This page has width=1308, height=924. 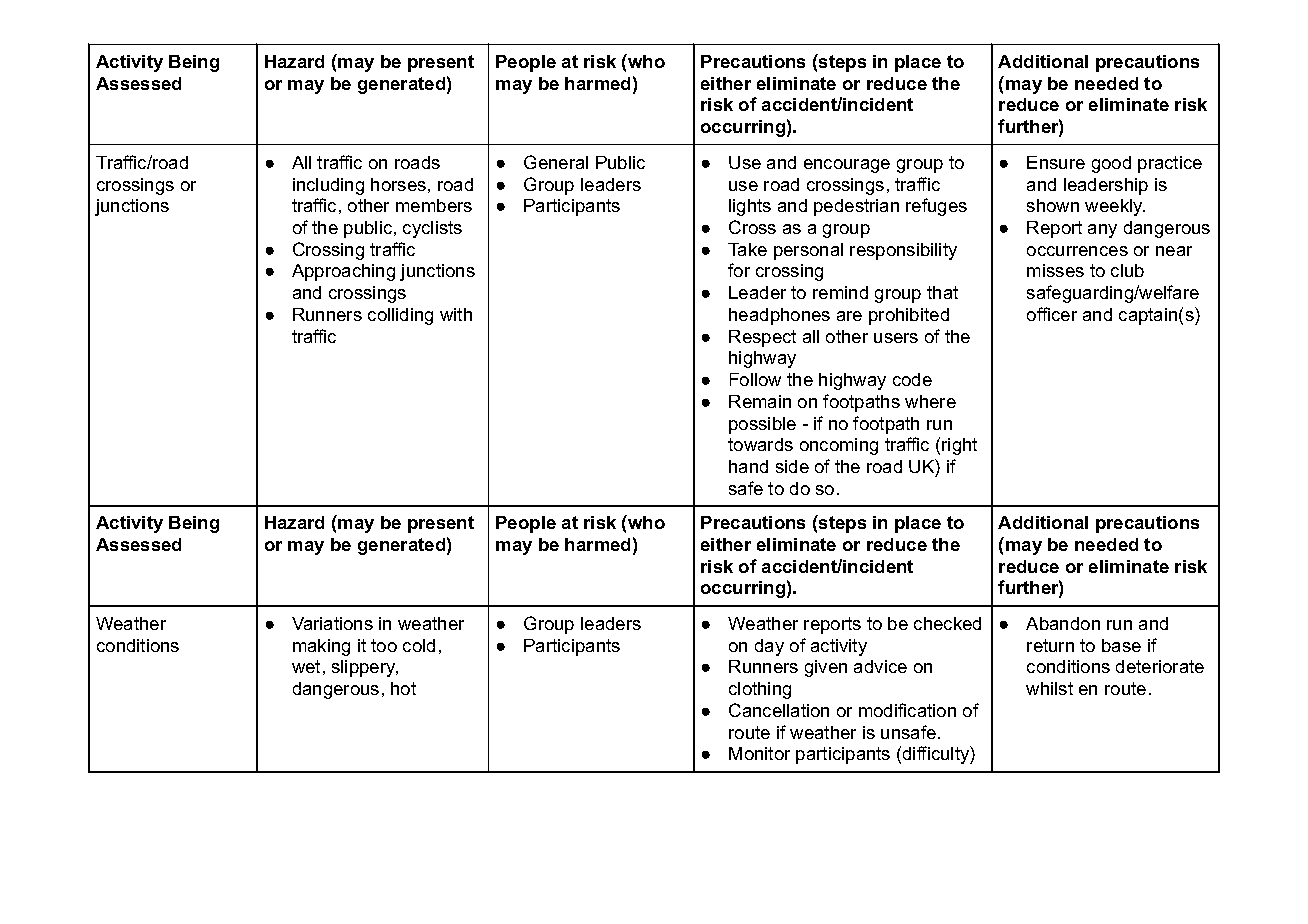 I want to click on Variations, so click(x=332, y=623).
